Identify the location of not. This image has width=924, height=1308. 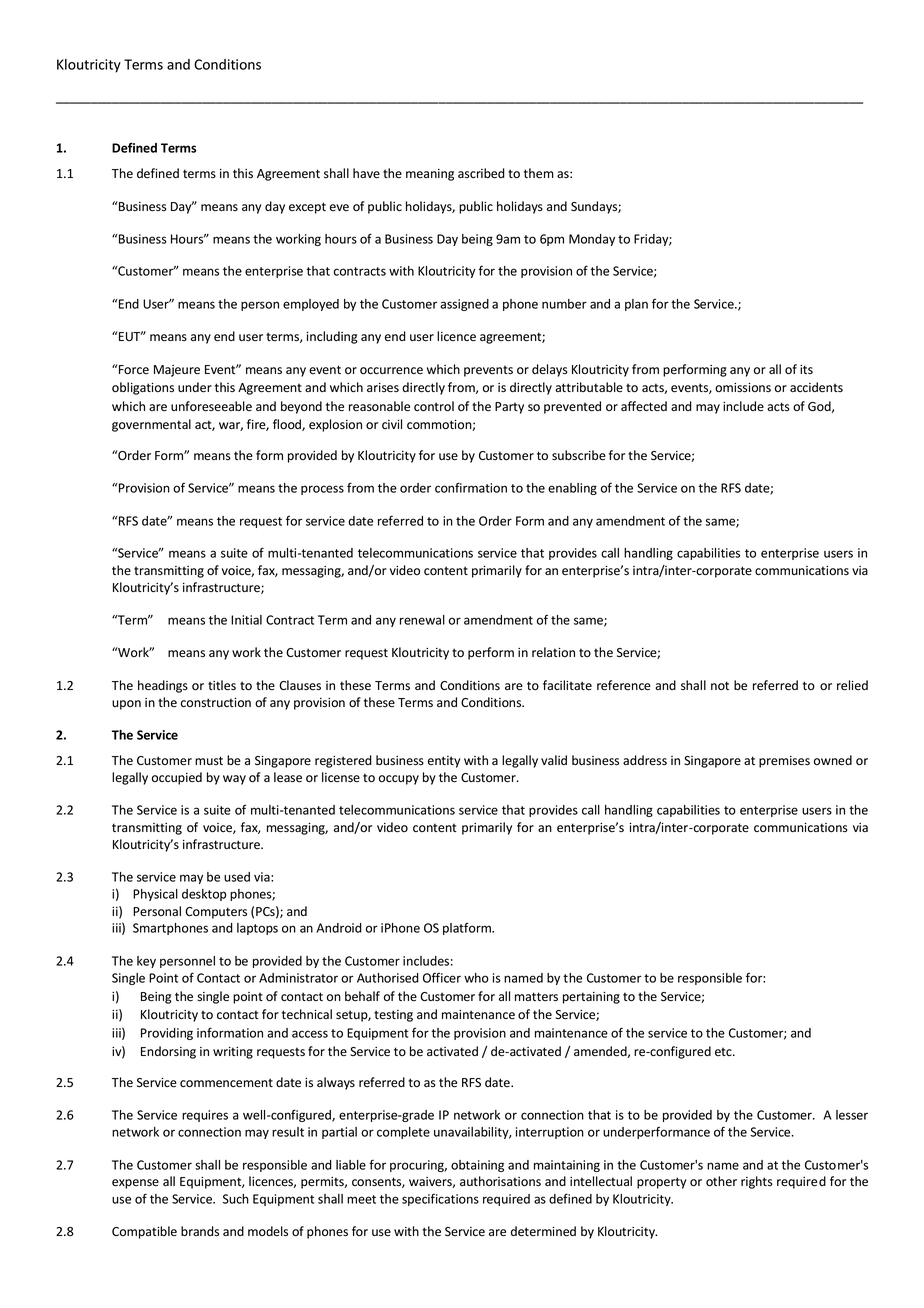
(720, 685).
